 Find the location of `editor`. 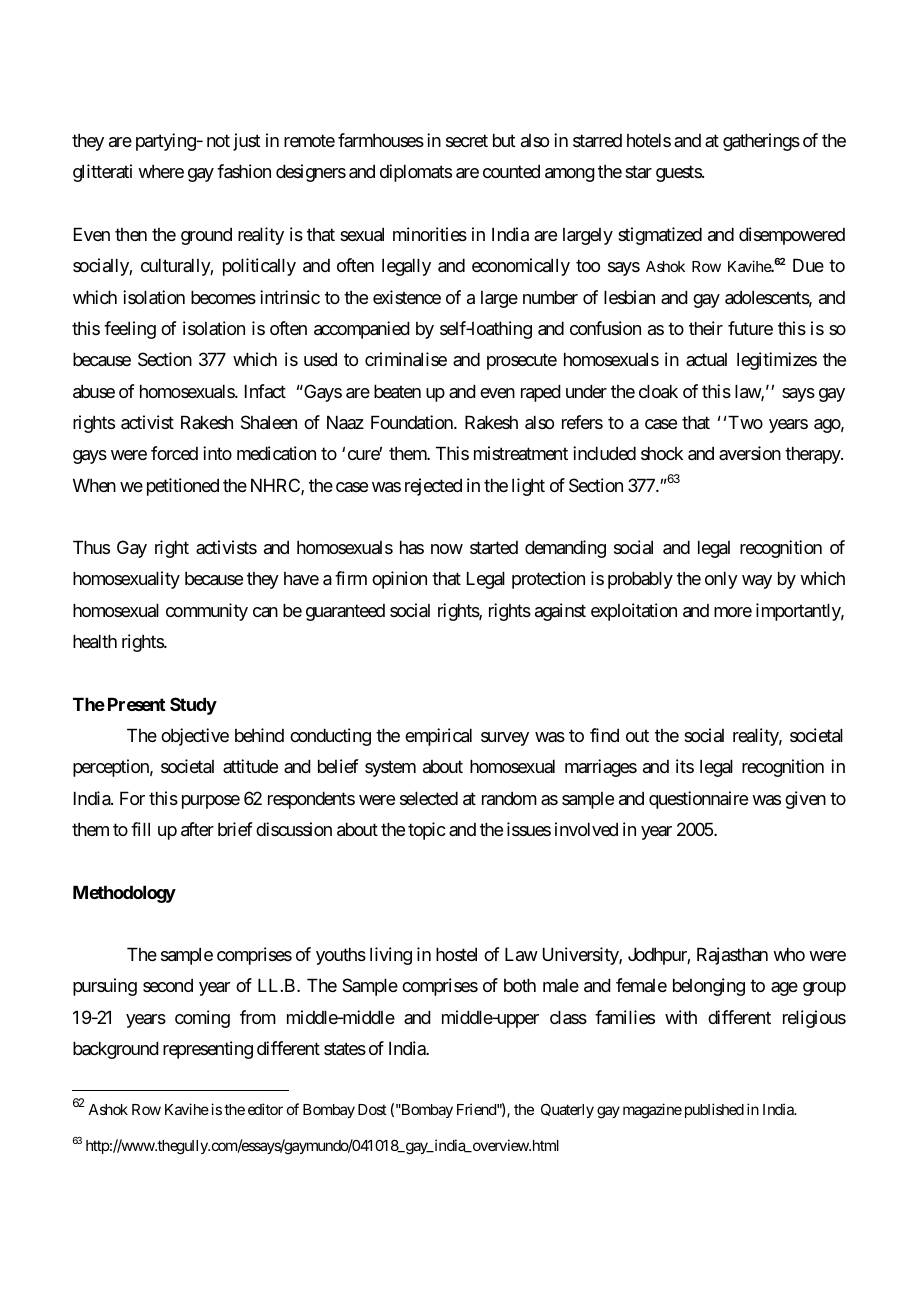

editor is located at coordinates (265, 1109).
